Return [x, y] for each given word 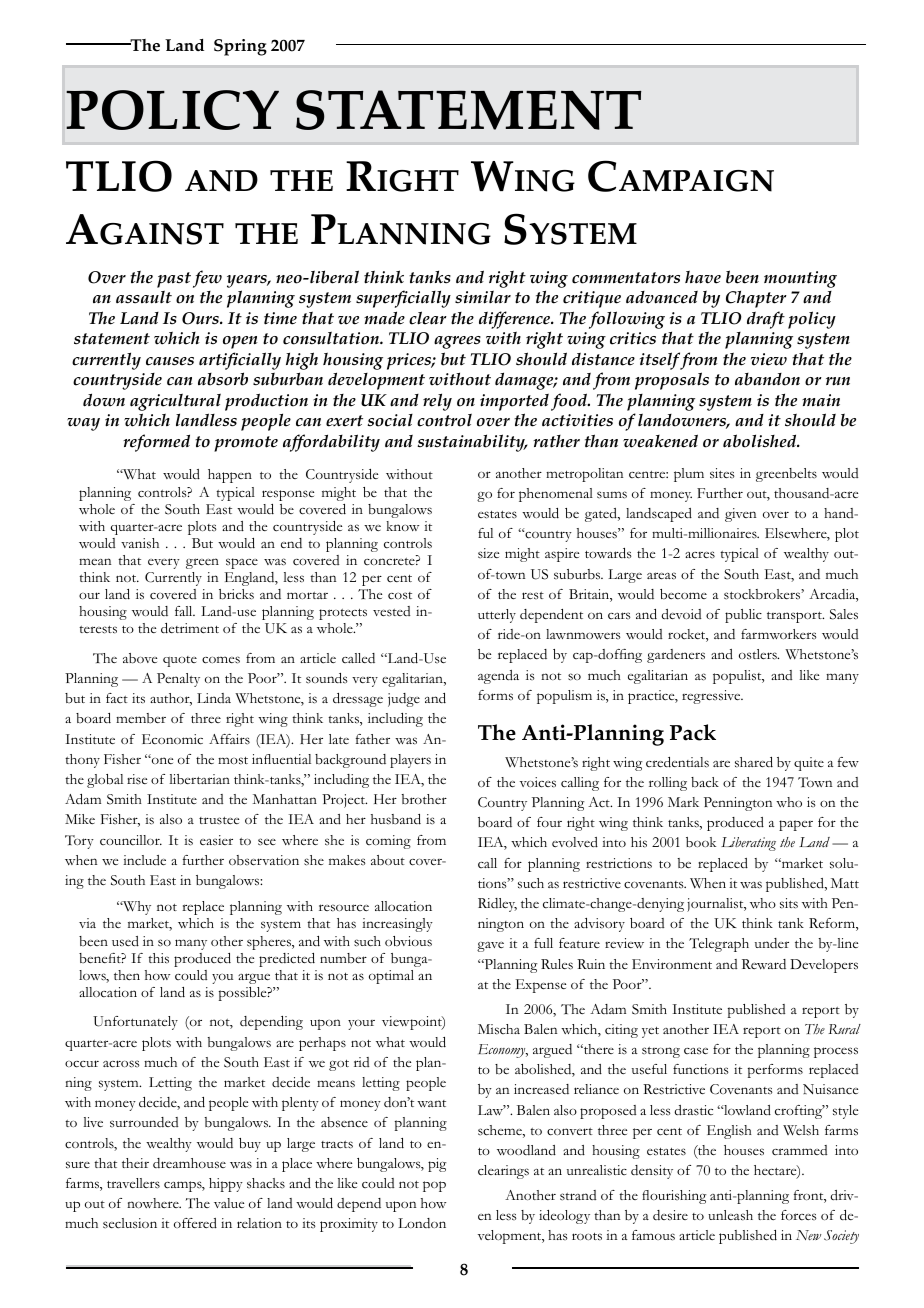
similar [483, 297]
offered [195, 1223]
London [422, 1223]
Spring [240, 47]
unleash [730, 1215]
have [703, 277]
